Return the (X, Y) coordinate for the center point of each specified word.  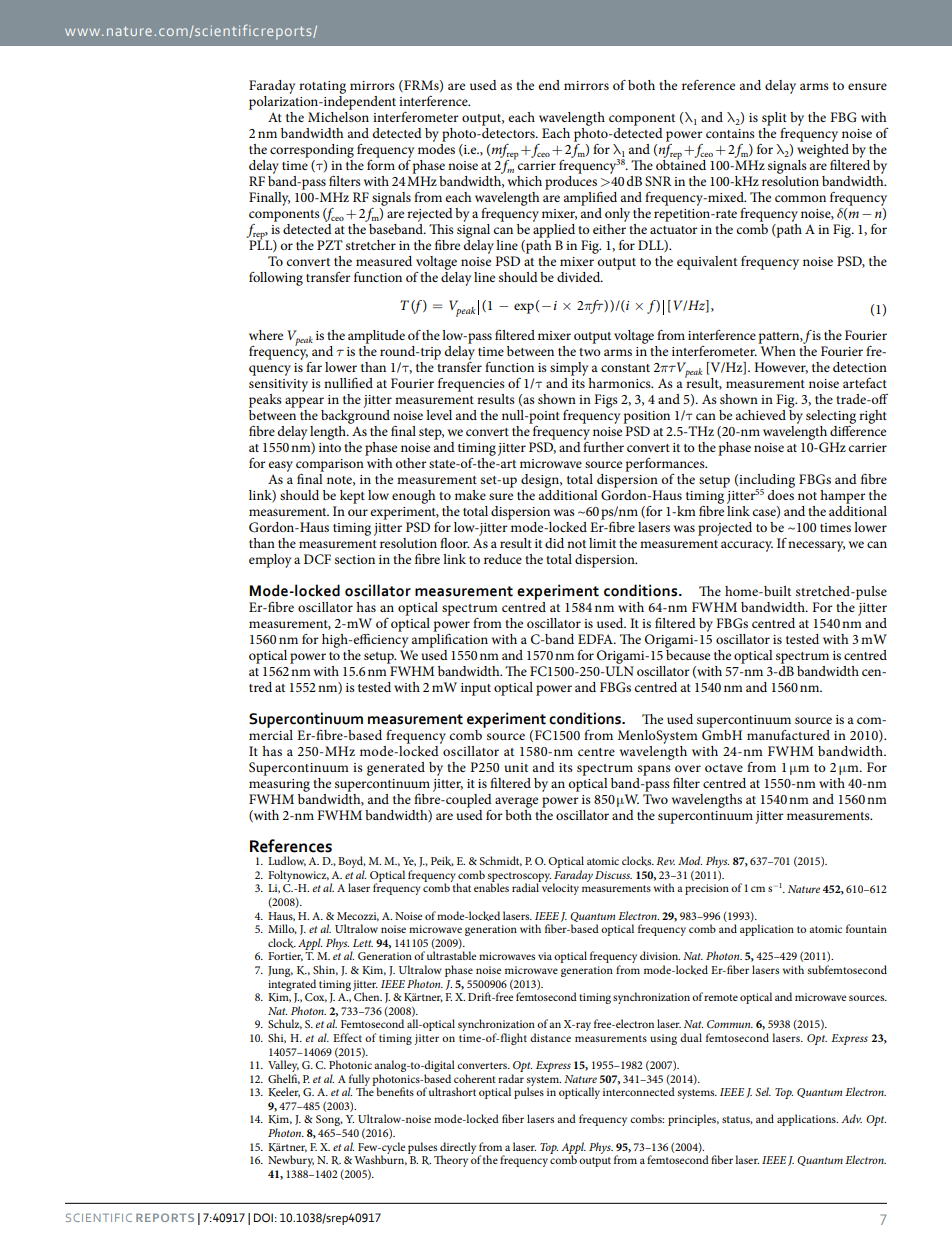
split (774, 119)
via (545, 956)
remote (721, 997)
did (554, 543)
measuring (279, 785)
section (355, 559)
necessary (816, 546)
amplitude (376, 337)
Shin (325, 970)
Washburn (380, 1159)
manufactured (788, 735)
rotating (322, 87)
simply (569, 369)
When (777, 349)
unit (516, 767)
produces (571, 183)
